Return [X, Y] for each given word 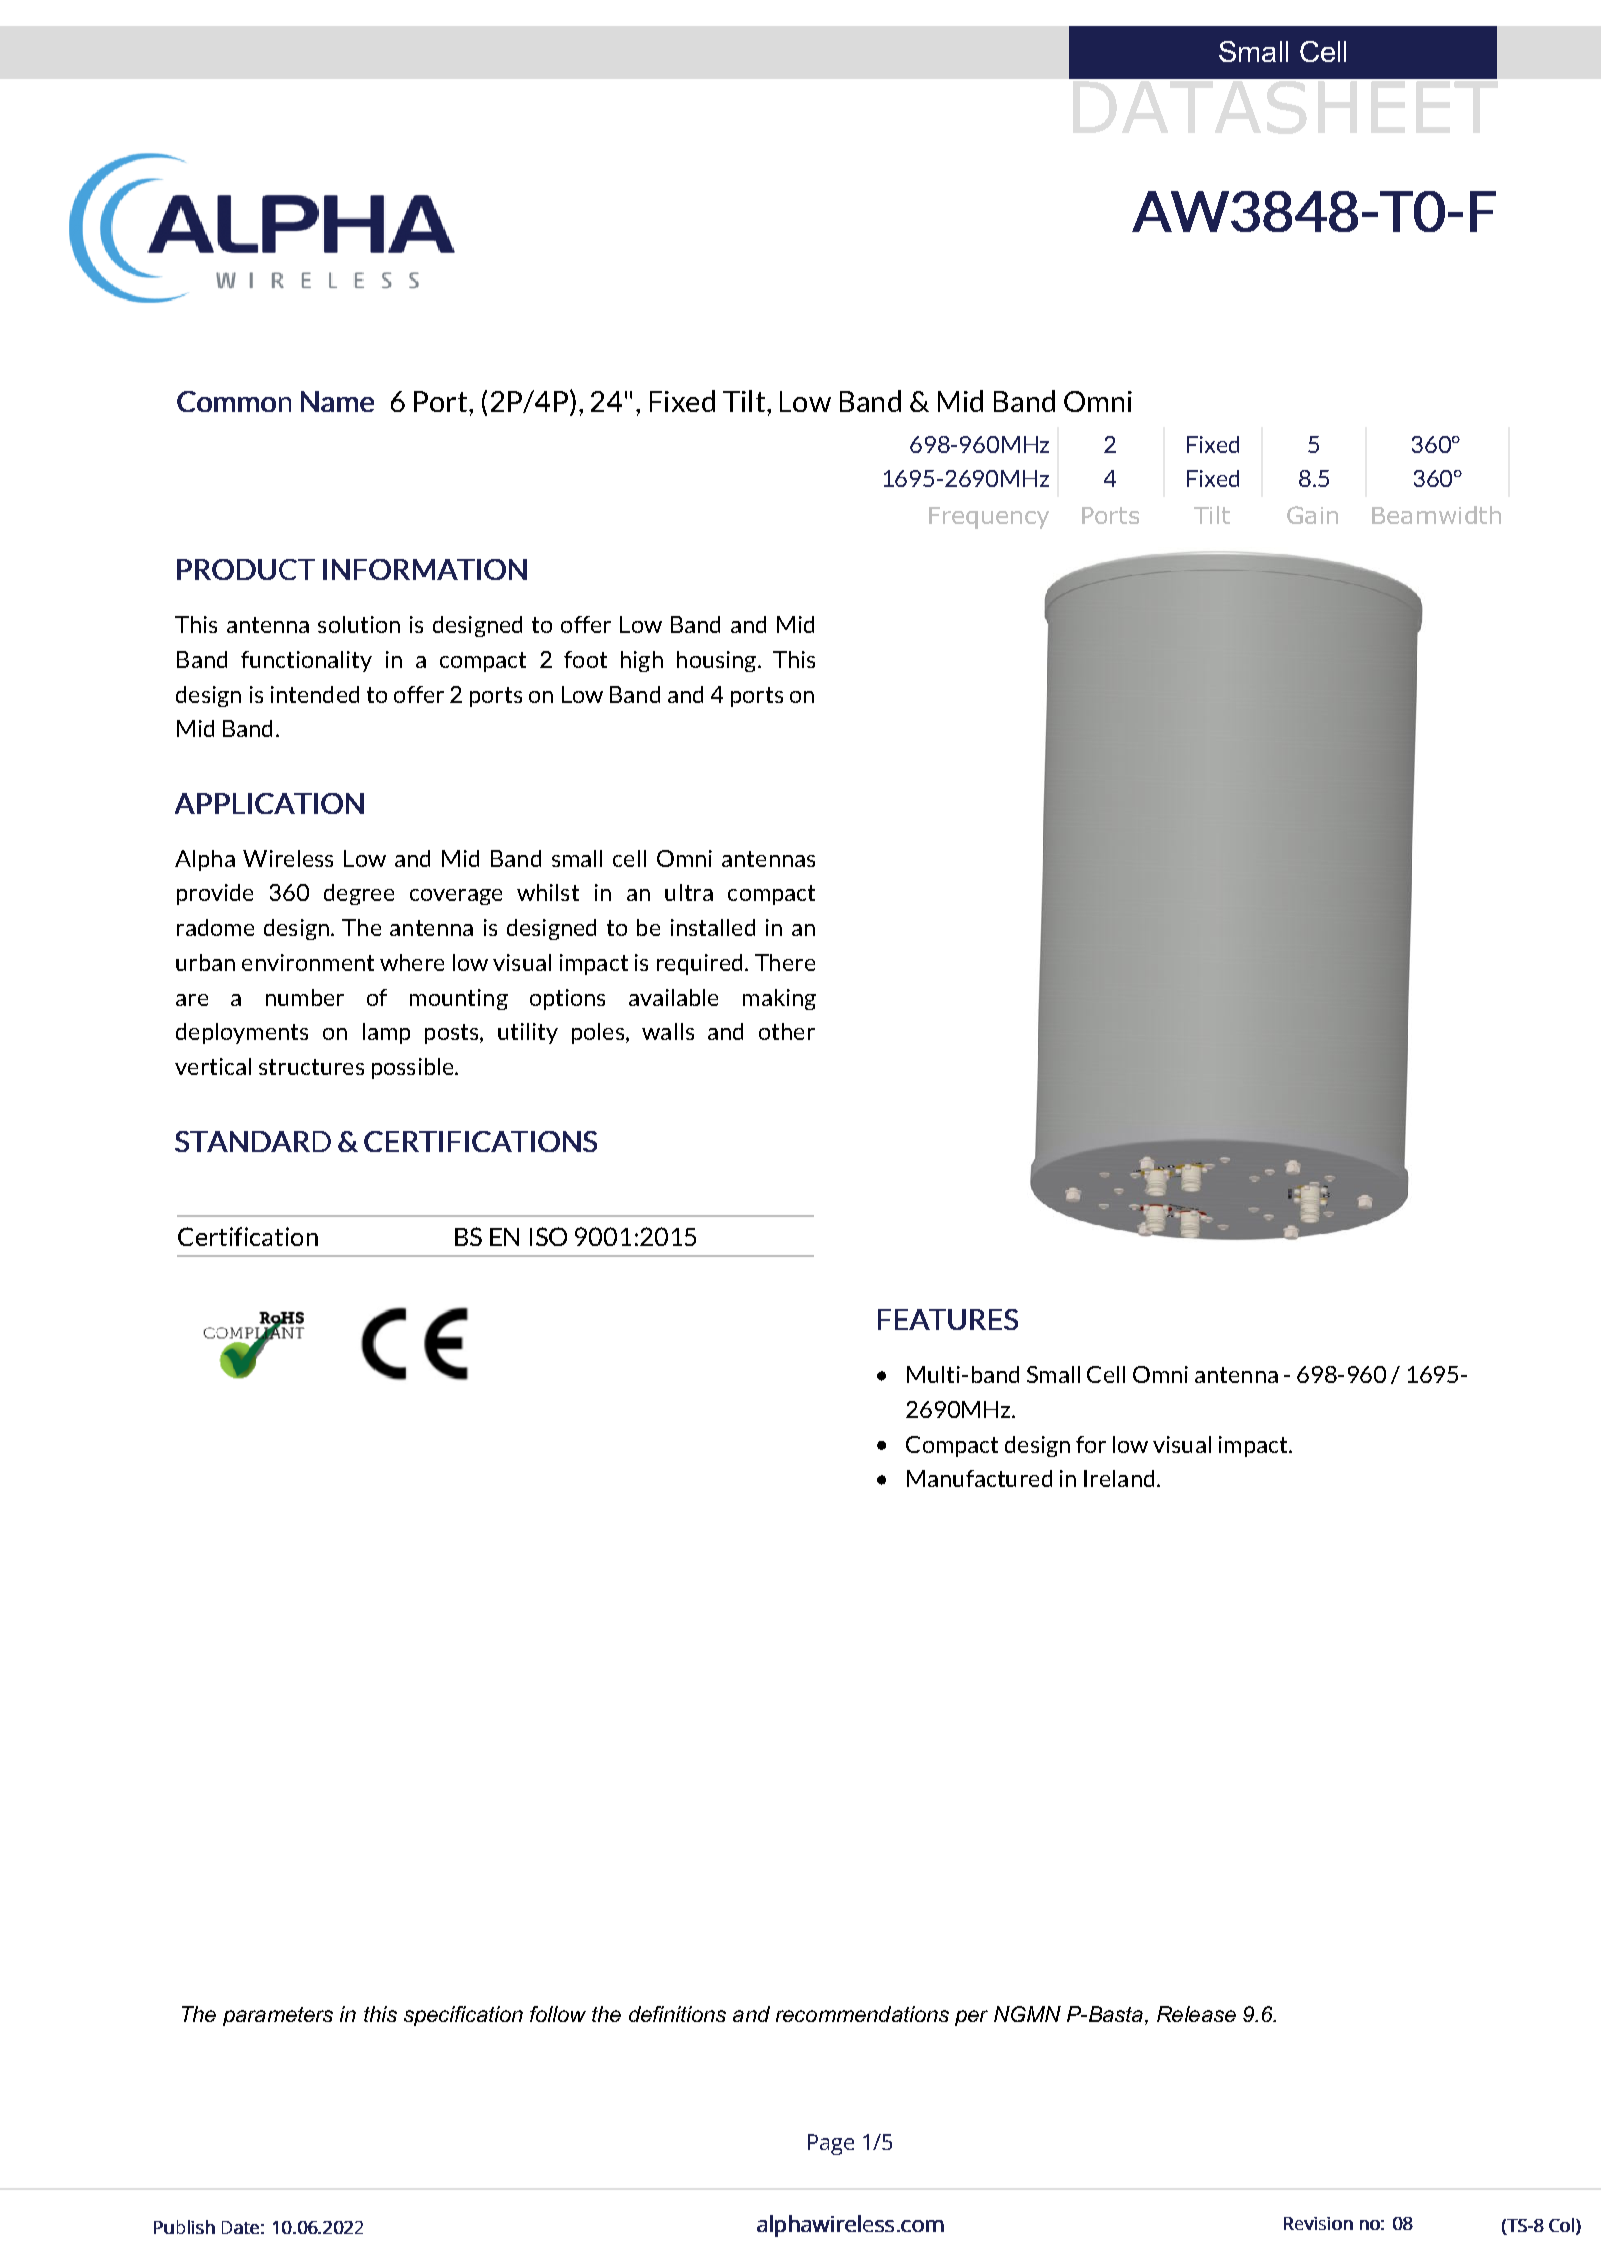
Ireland [1119, 1478]
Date [240, 2227]
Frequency [989, 518]
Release [1196, 2014]
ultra [689, 892]
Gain [1312, 515]
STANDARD [253, 1141]
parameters [278, 2016]
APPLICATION [269, 803]
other [787, 1031]
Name [337, 401]
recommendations [862, 2014]
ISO [548, 1236]
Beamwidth [1436, 515]
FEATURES [948, 1319]
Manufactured [979, 1478]
